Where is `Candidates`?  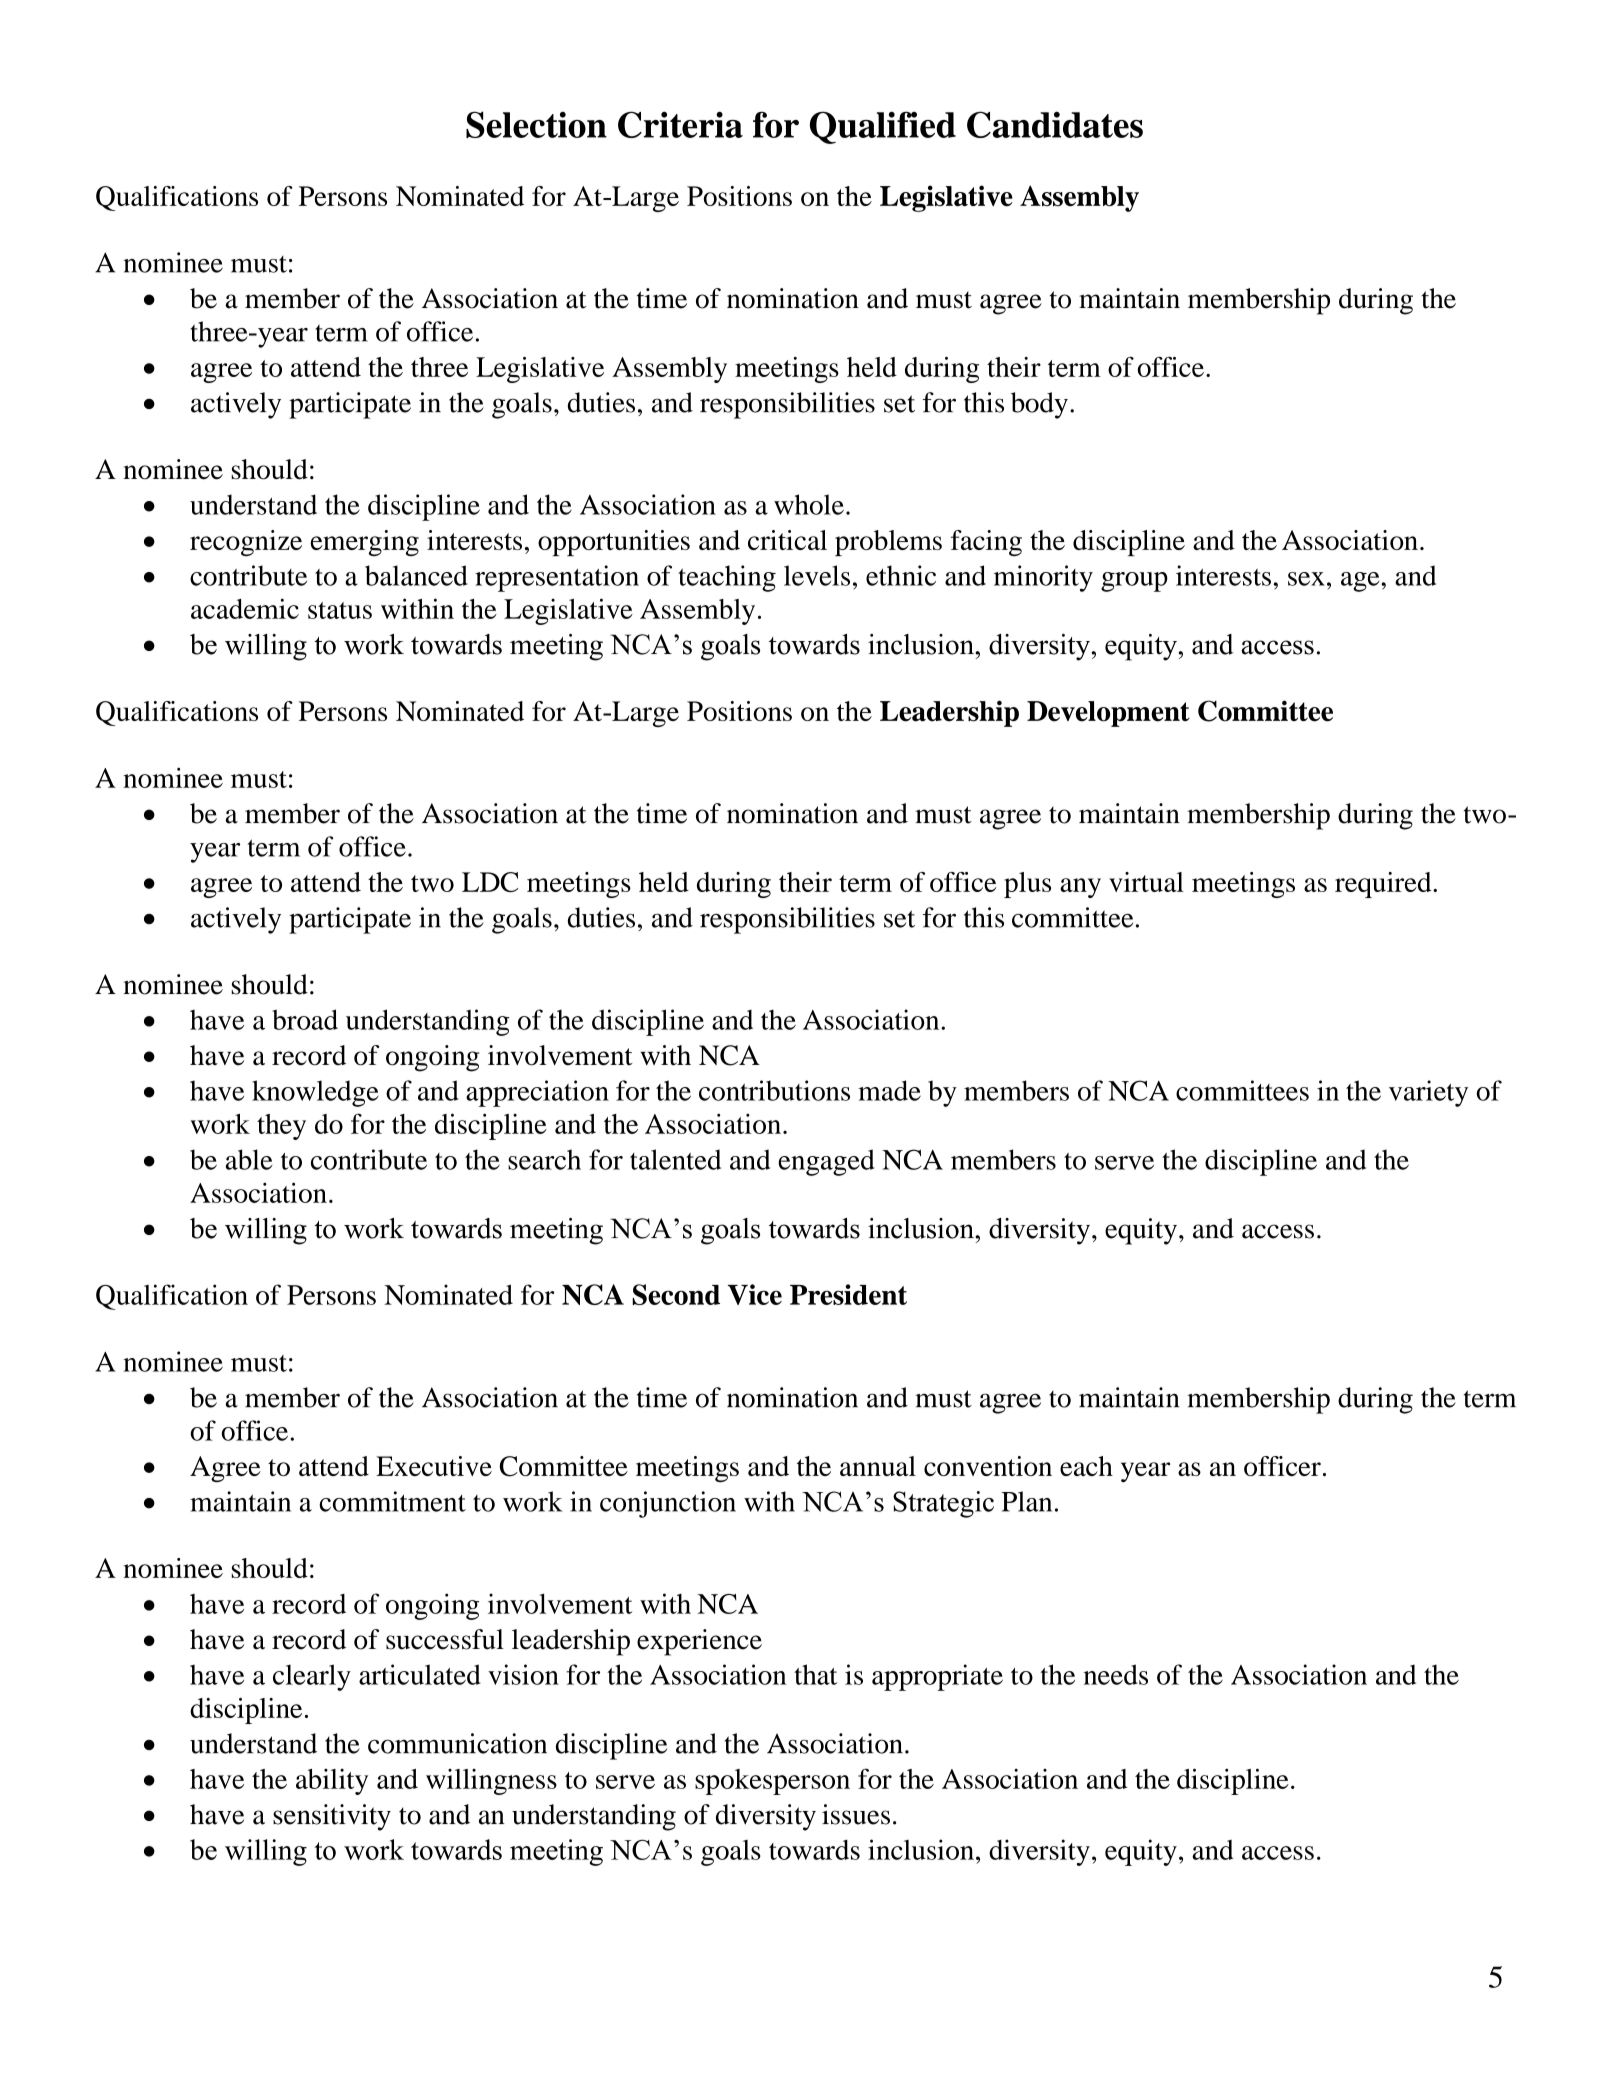 Candidates is located at coordinates (1055, 124).
